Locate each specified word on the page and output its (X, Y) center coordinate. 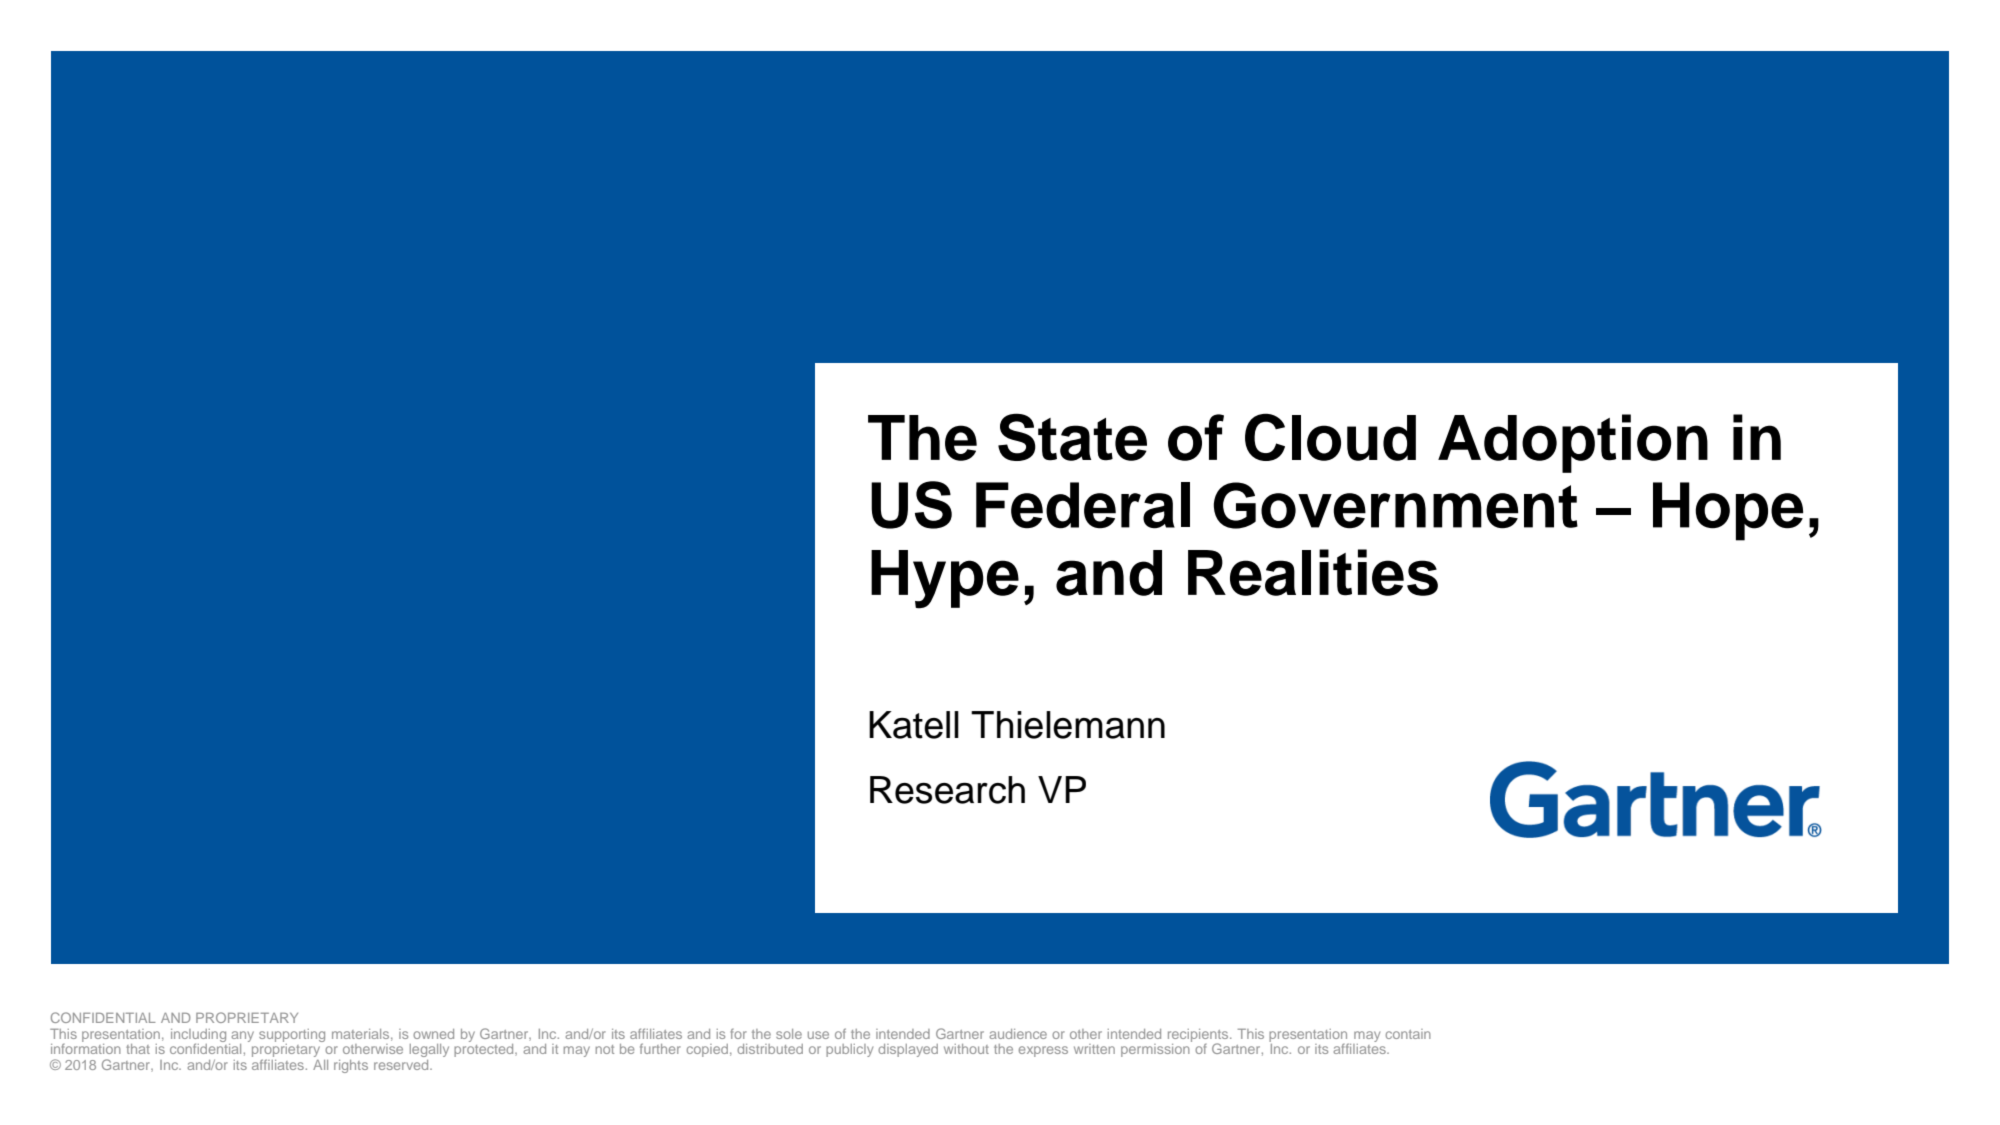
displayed (908, 1050)
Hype (945, 579)
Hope (1728, 511)
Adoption (1573, 443)
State (1072, 437)
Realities (1313, 572)
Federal (1083, 505)
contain (1408, 1034)
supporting (292, 1035)
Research (947, 790)
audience (1018, 1034)
